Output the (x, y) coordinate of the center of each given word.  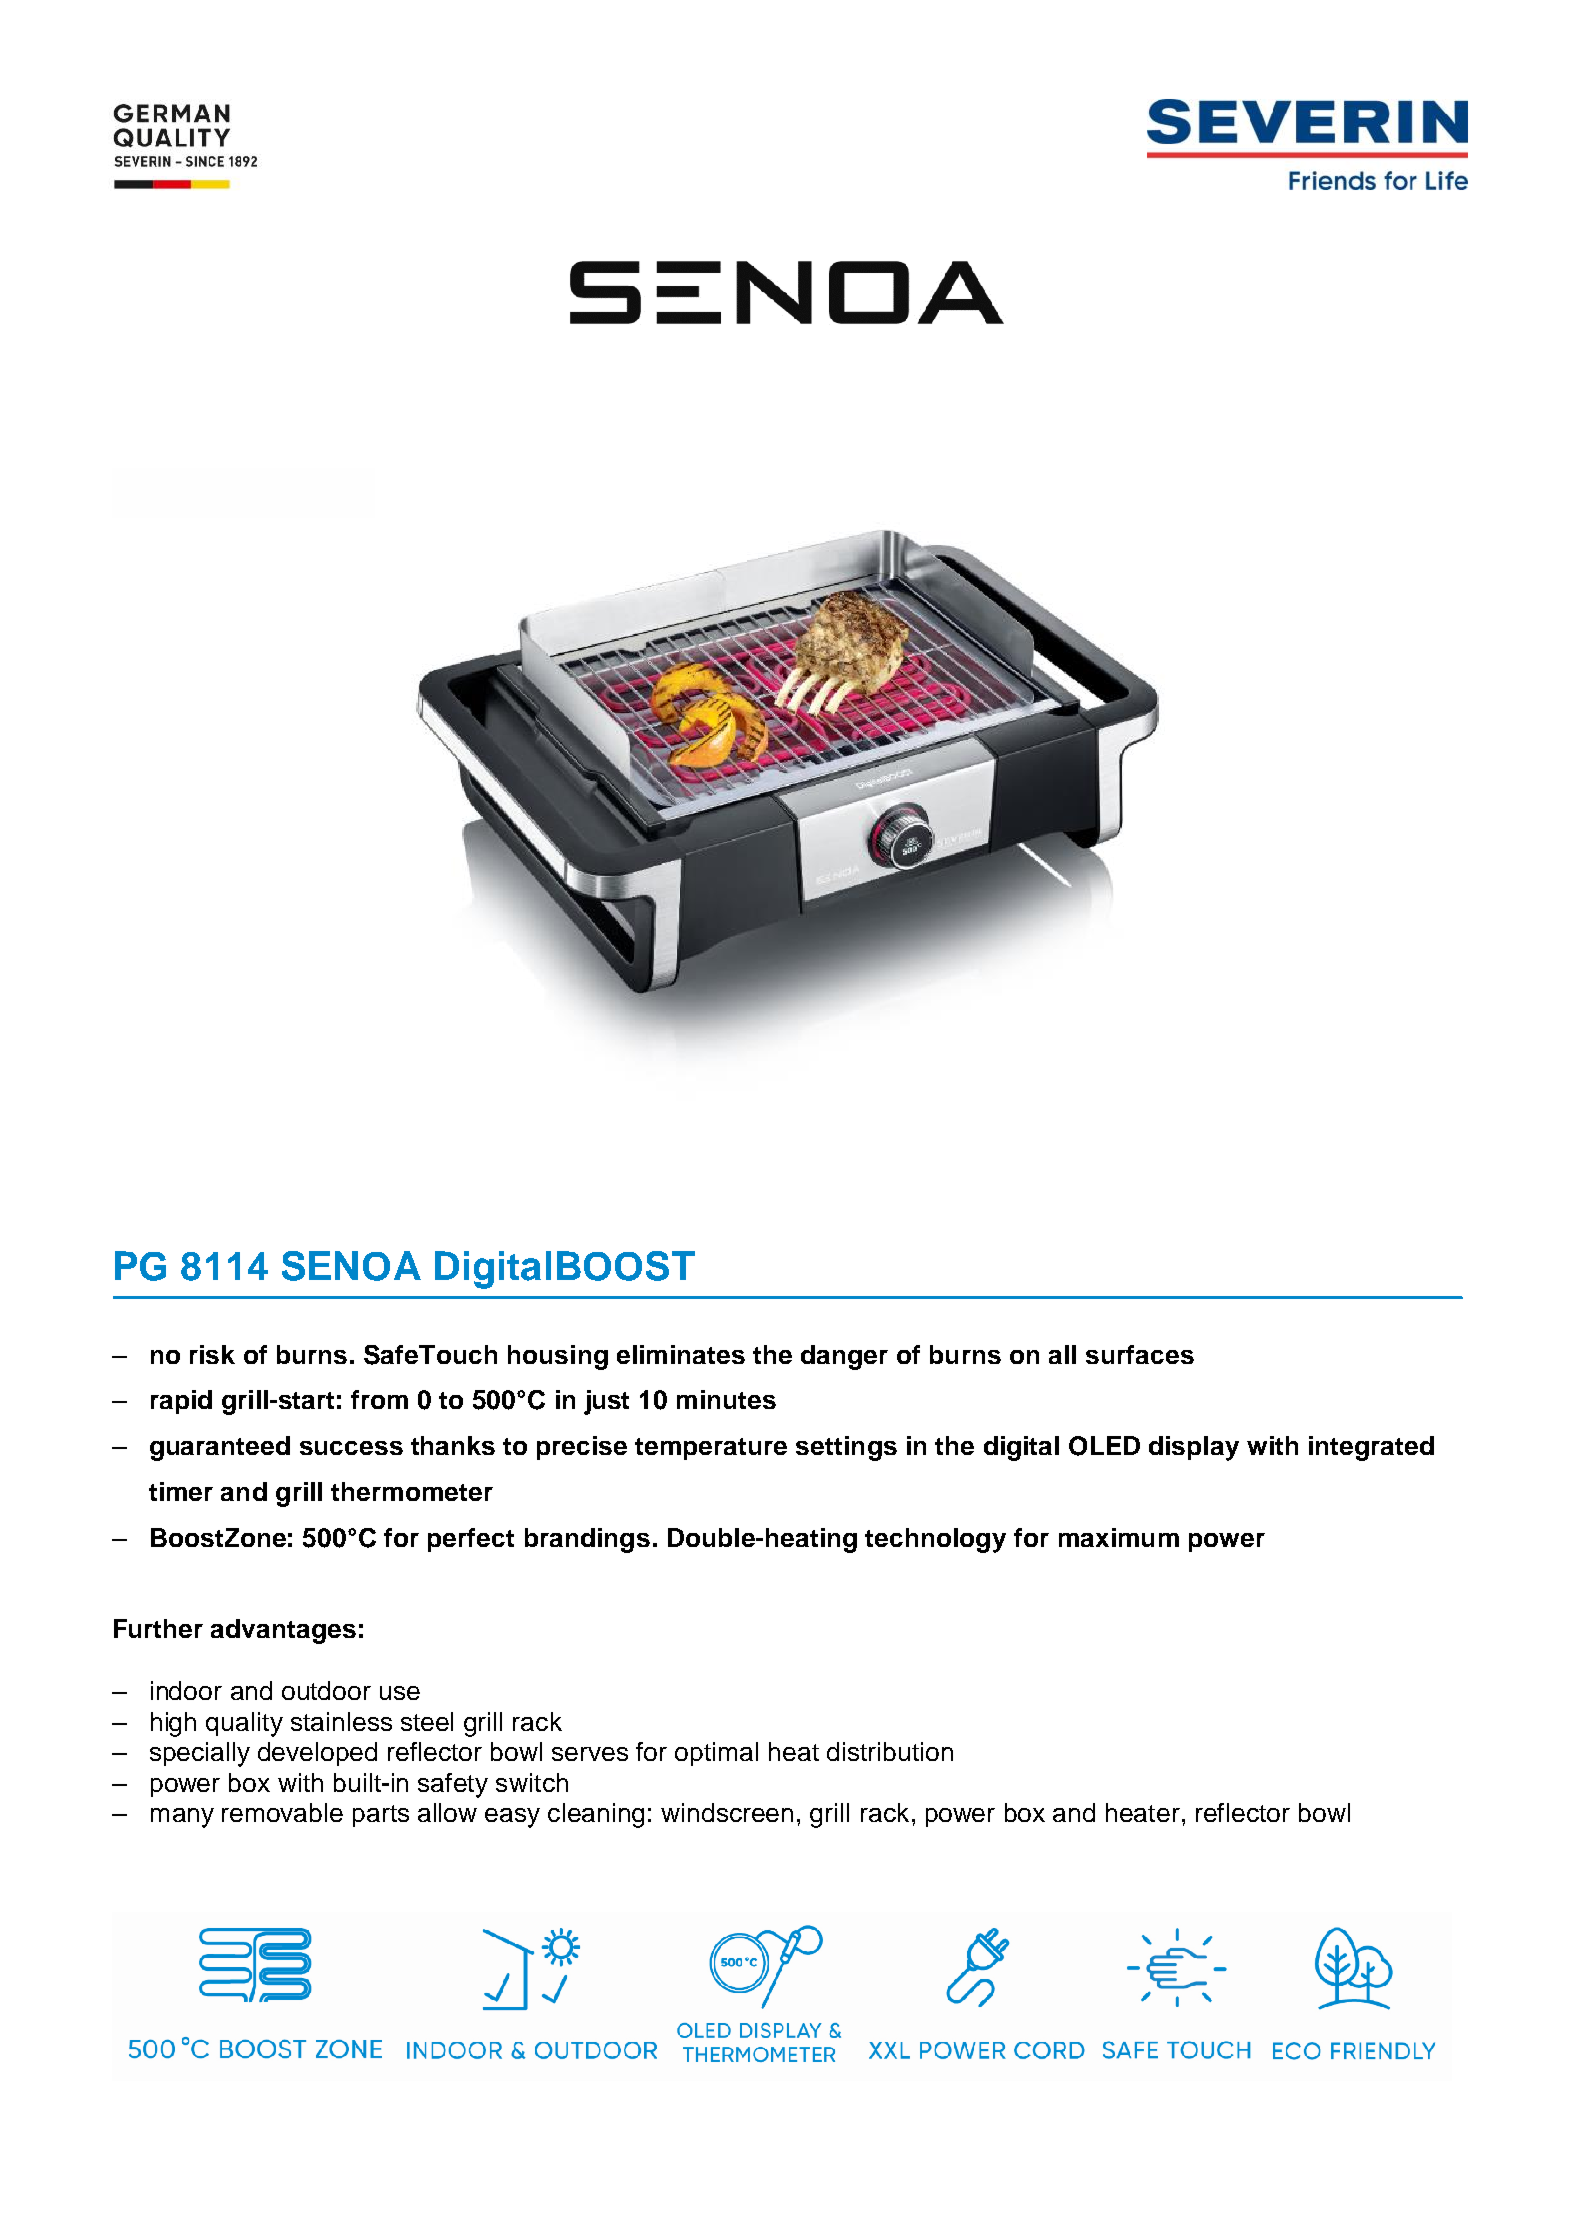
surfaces (1140, 1354)
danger (844, 1357)
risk (212, 1354)
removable (282, 1812)
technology (935, 1540)
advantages (283, 1631)
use (400, 1693)
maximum (1119, 1537)
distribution (890, 1751)
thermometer (412, 1491)
